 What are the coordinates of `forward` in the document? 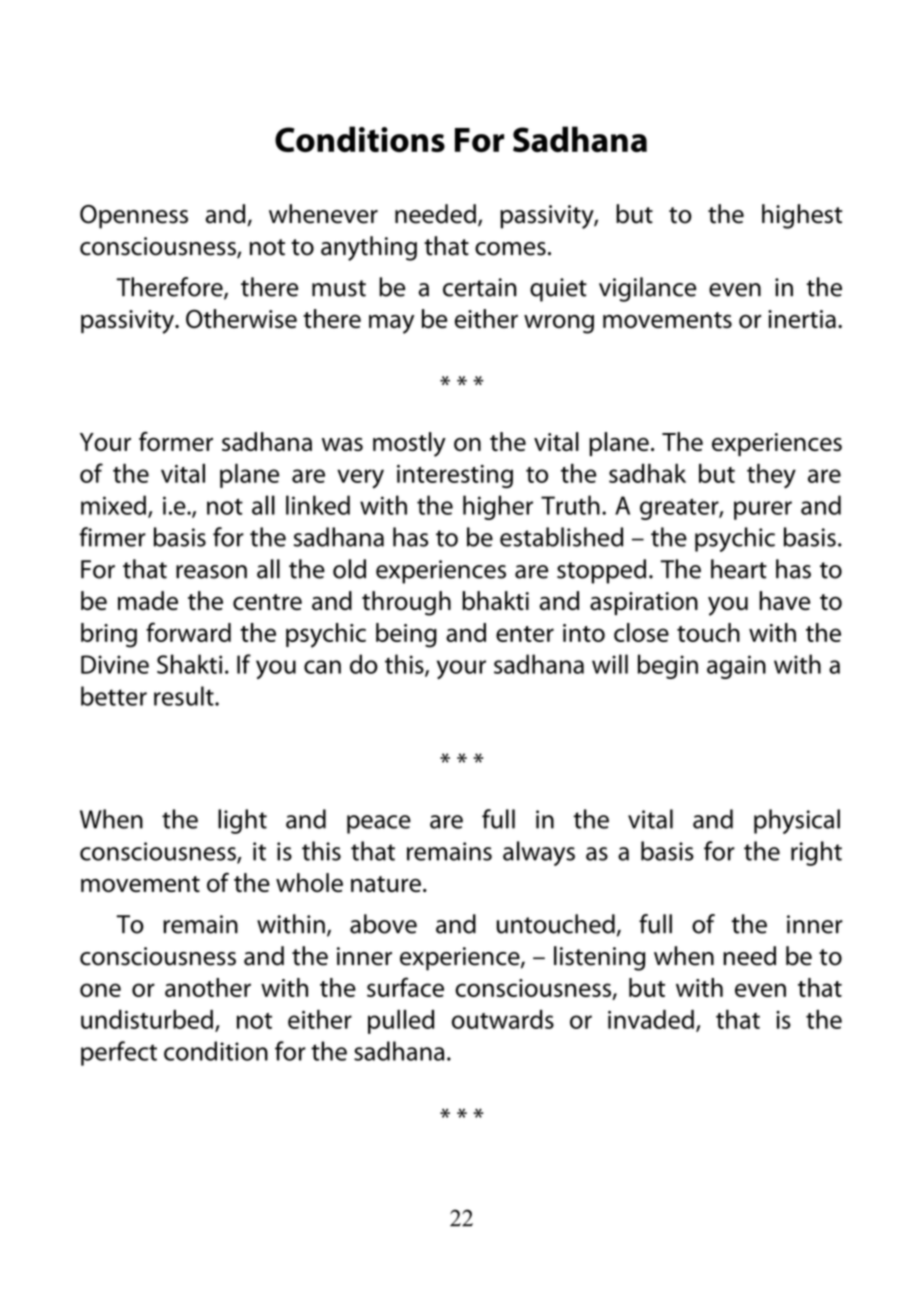 It's located at (188, 632).
